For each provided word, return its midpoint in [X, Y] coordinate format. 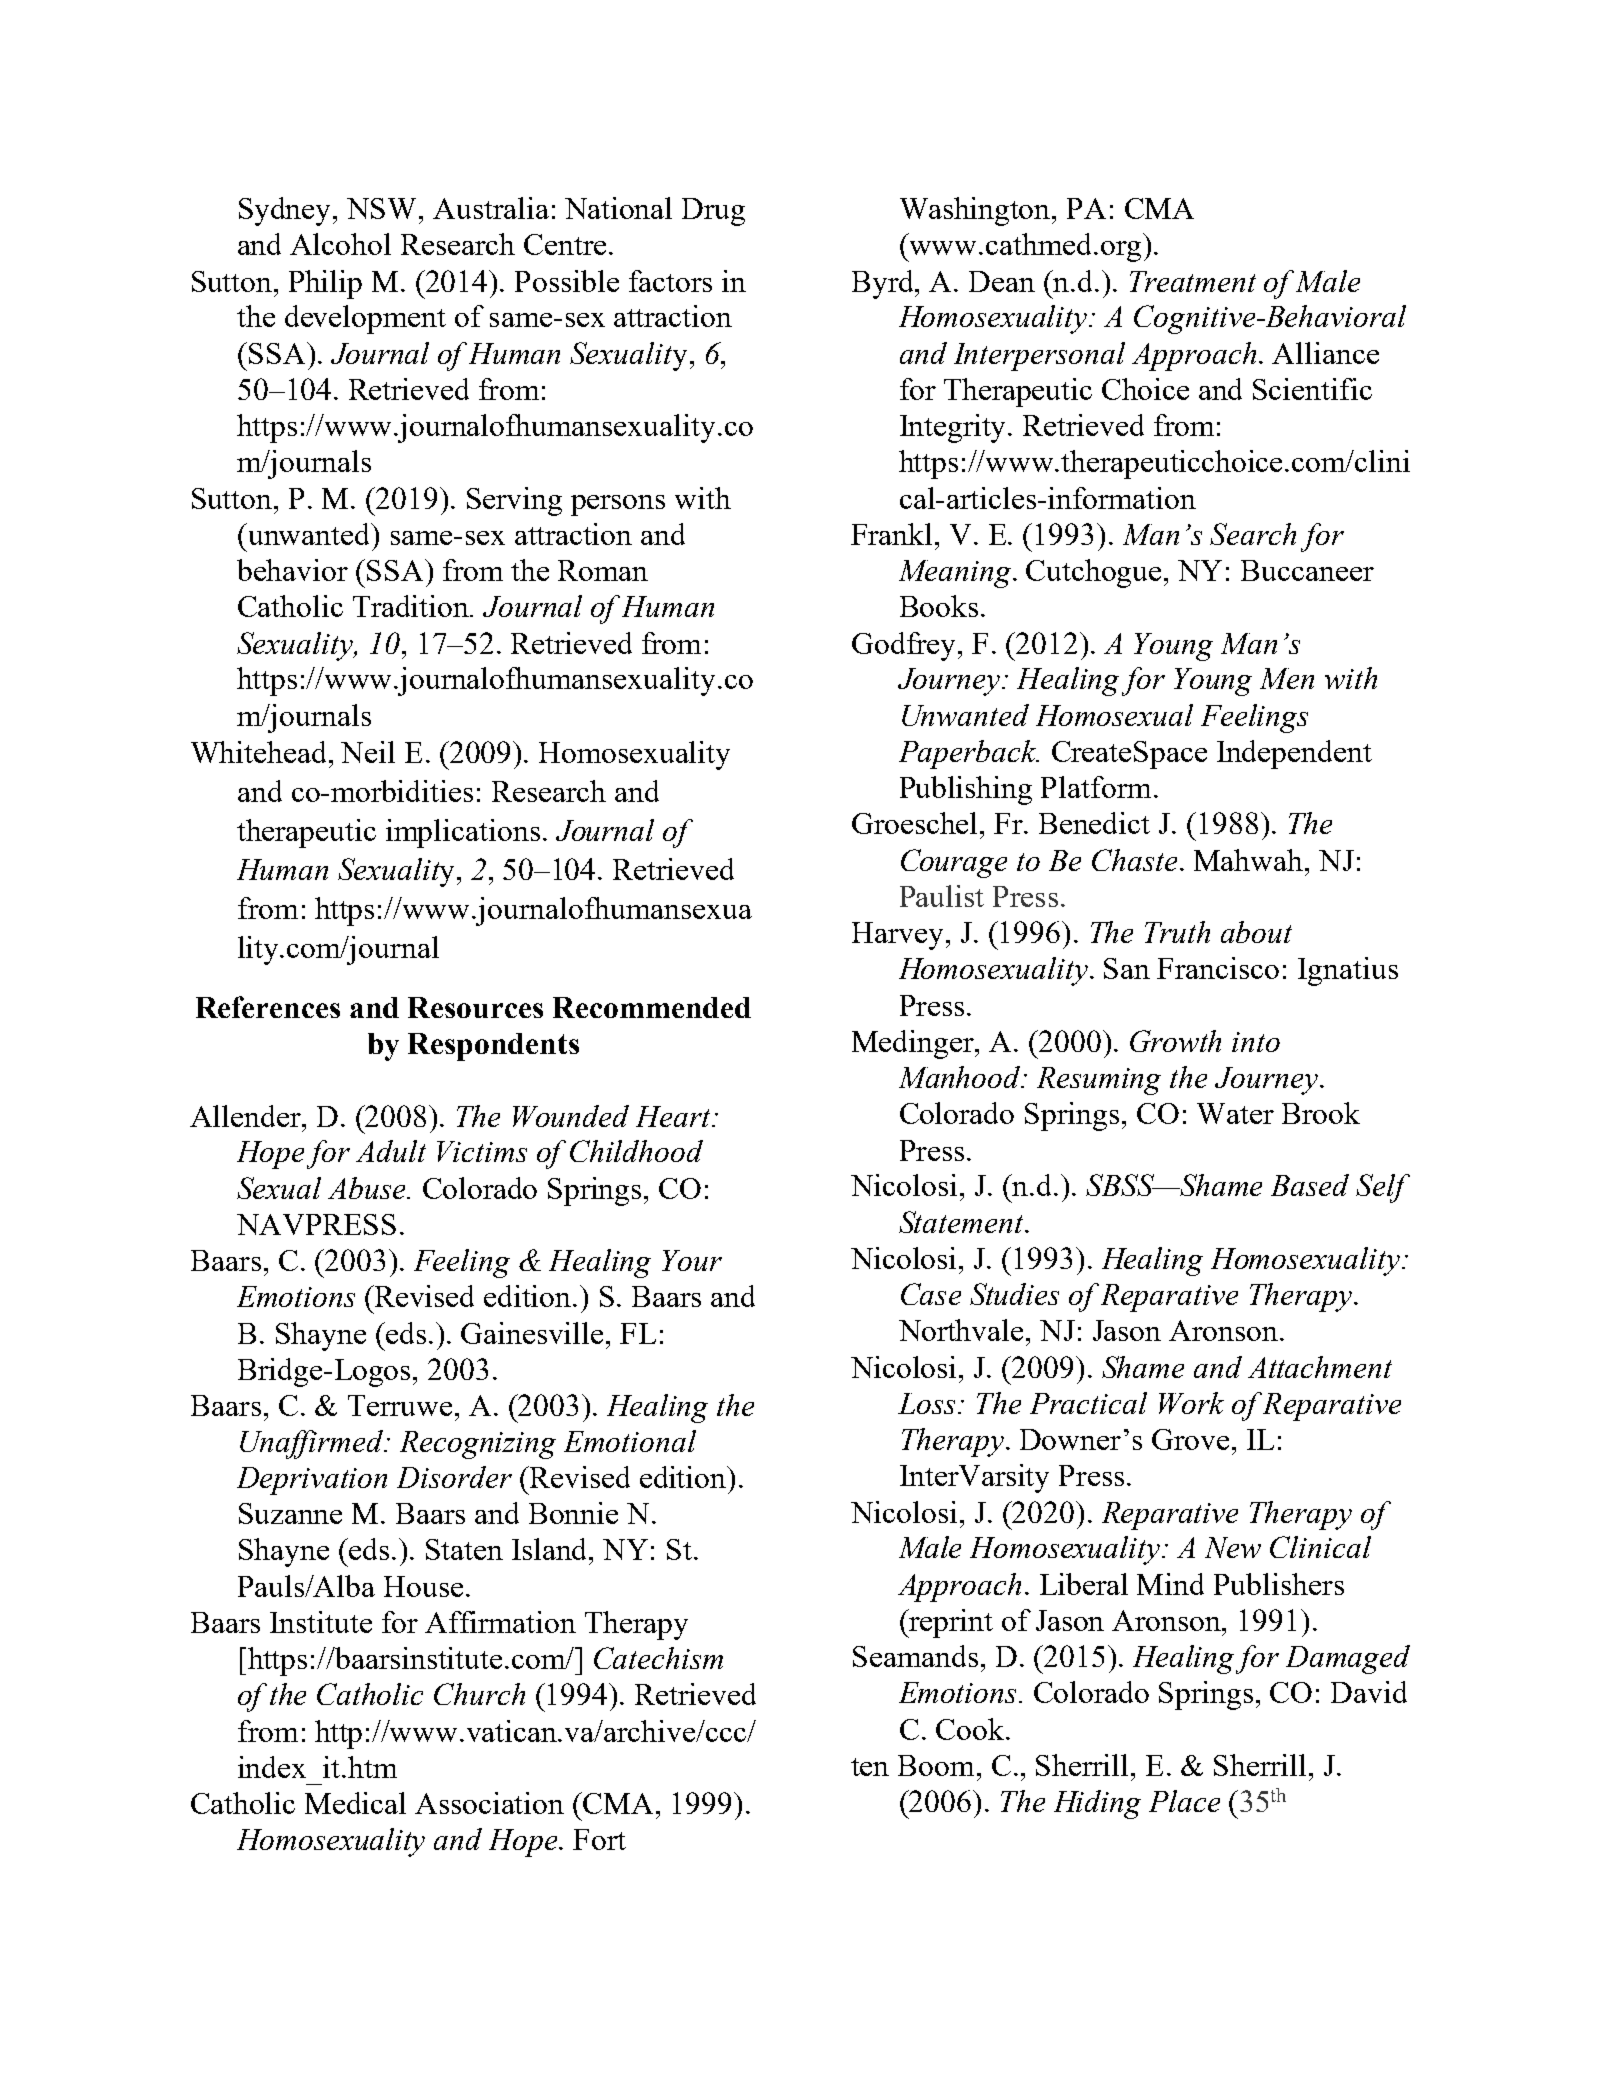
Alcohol [340, 244]
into [1256, 1042]
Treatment [1193, 281]
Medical [355, 1803]
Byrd [884, 284]
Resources [475, 1007]
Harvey [897, 936]
